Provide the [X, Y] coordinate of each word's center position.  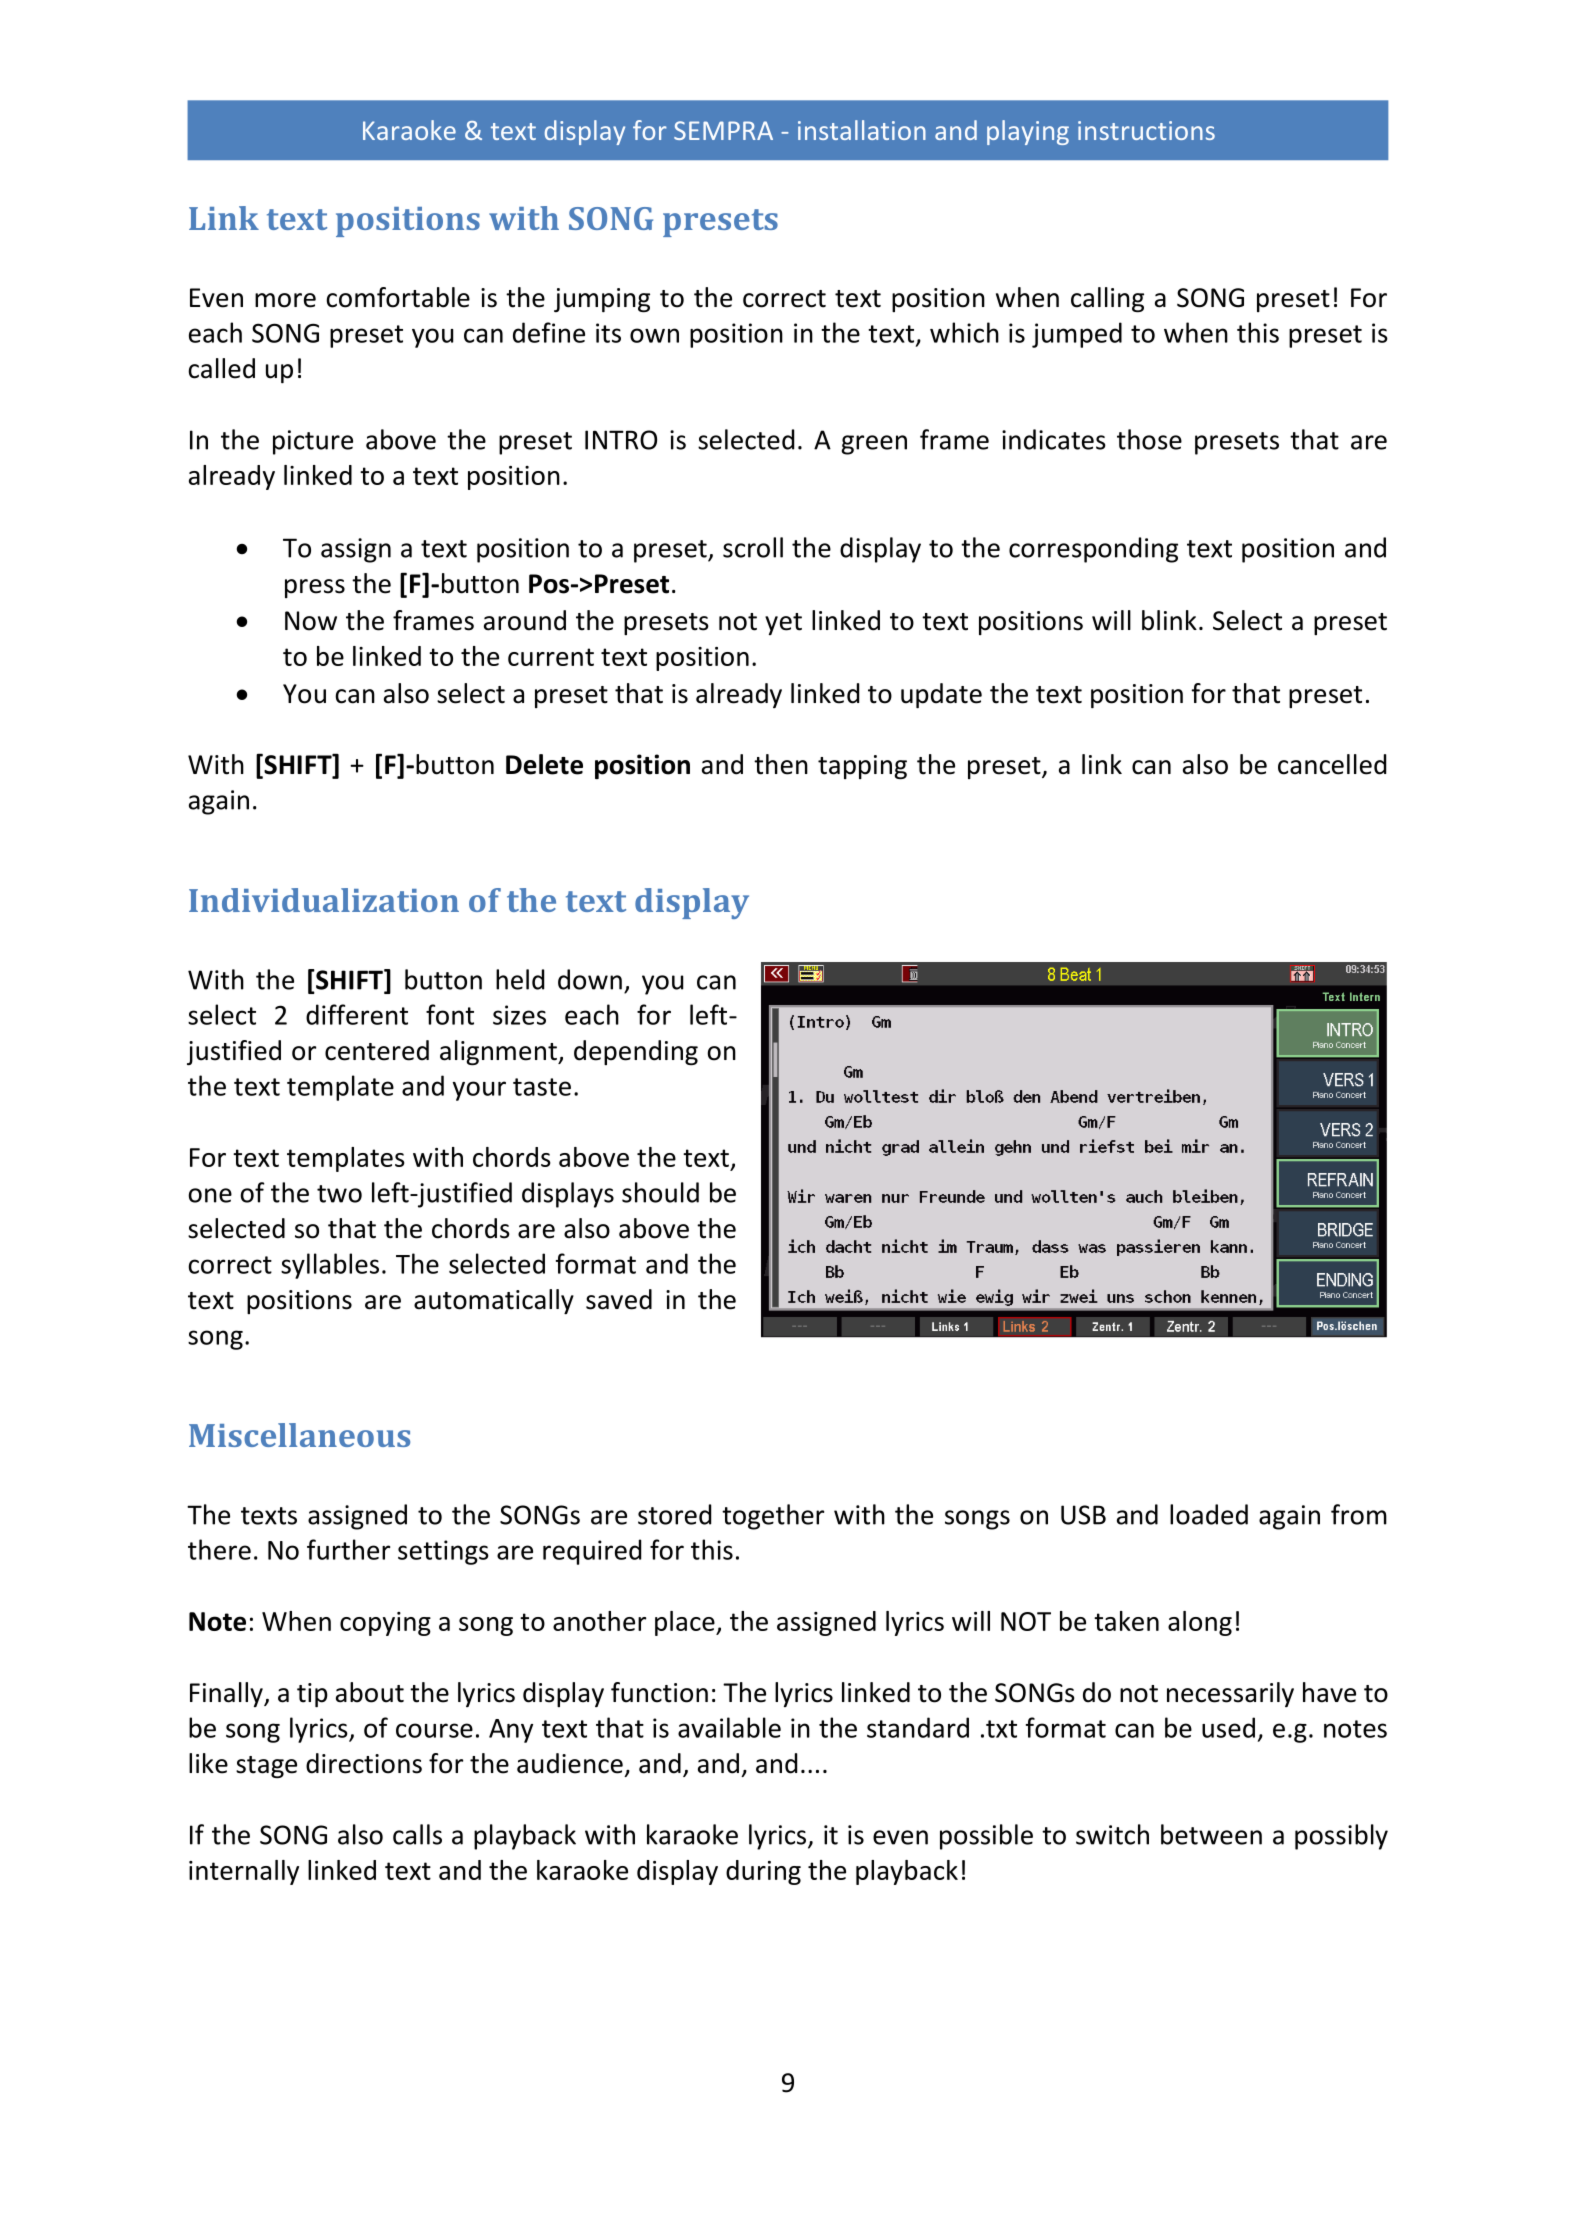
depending [636, 1052]
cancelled [1332, 764]
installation [862, 130]
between [1211, 1834]
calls [417, 1834]
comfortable [398, 297]
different [357, 1014]
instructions [1146, 130]
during [763, 1872]
